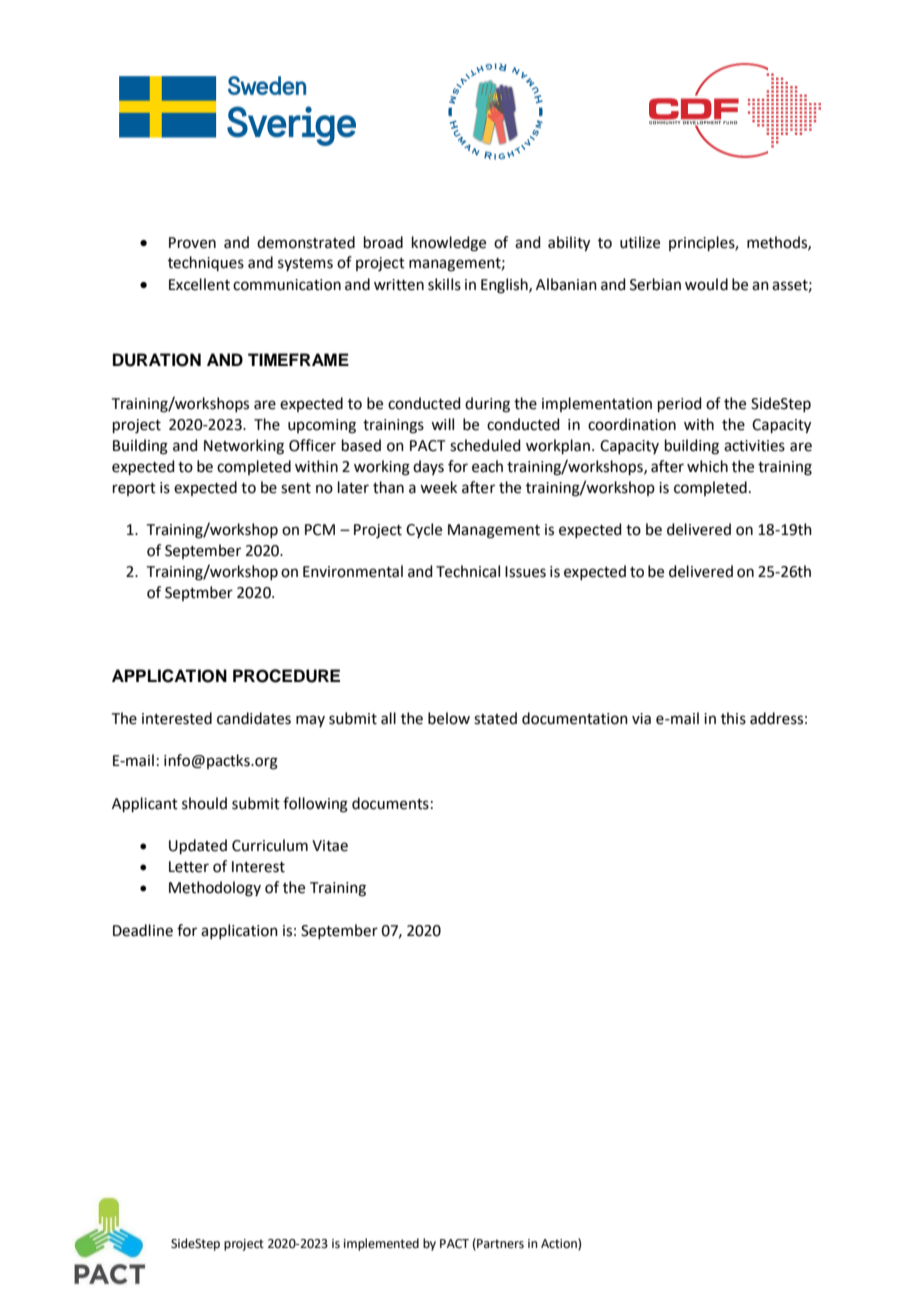 This image has height=1308, width=924. What do you see at coordinates (330, 846) in the image?
I see `Vitae` at bounding box center [330, 846].
